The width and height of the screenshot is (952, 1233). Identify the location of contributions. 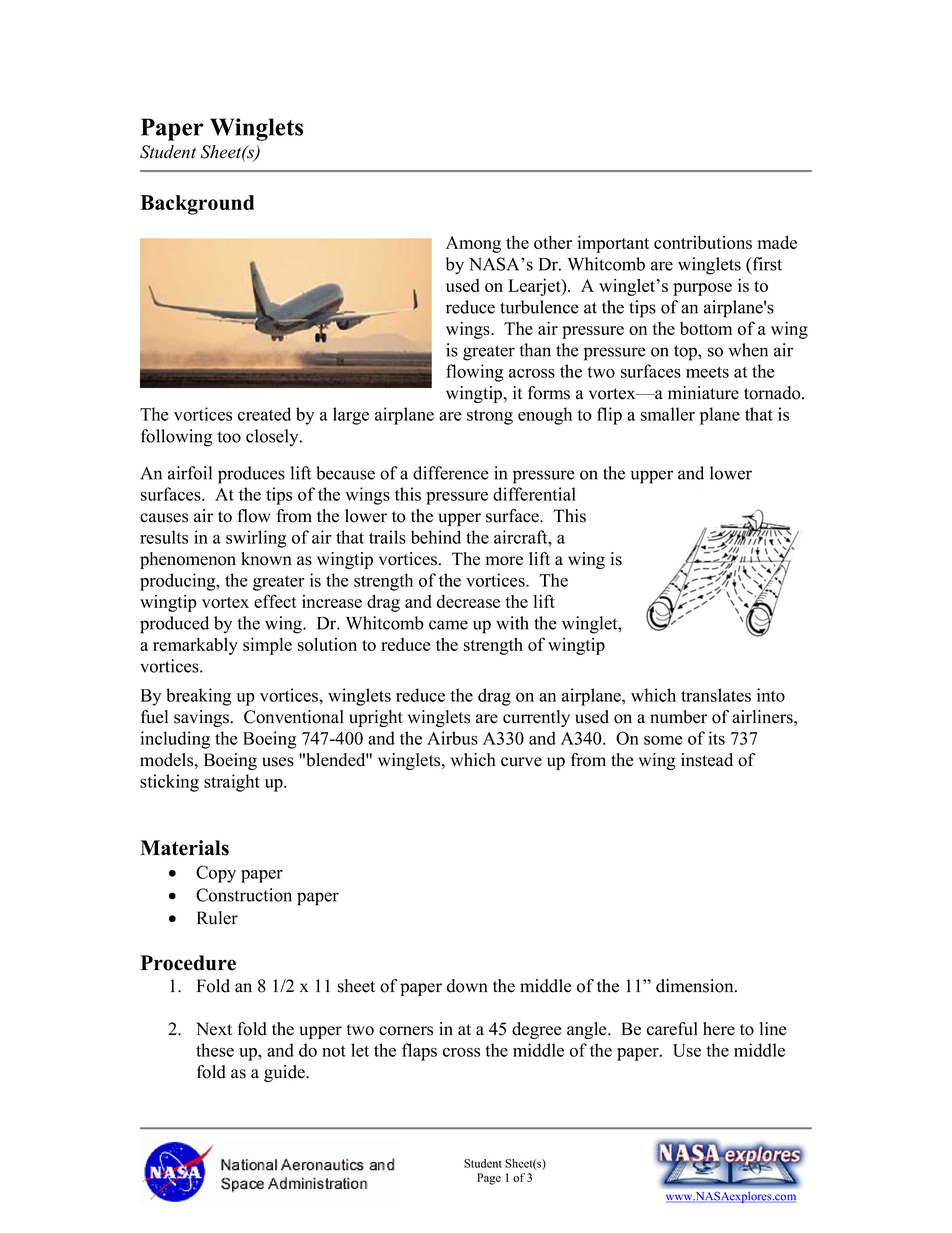
(703, 242).
